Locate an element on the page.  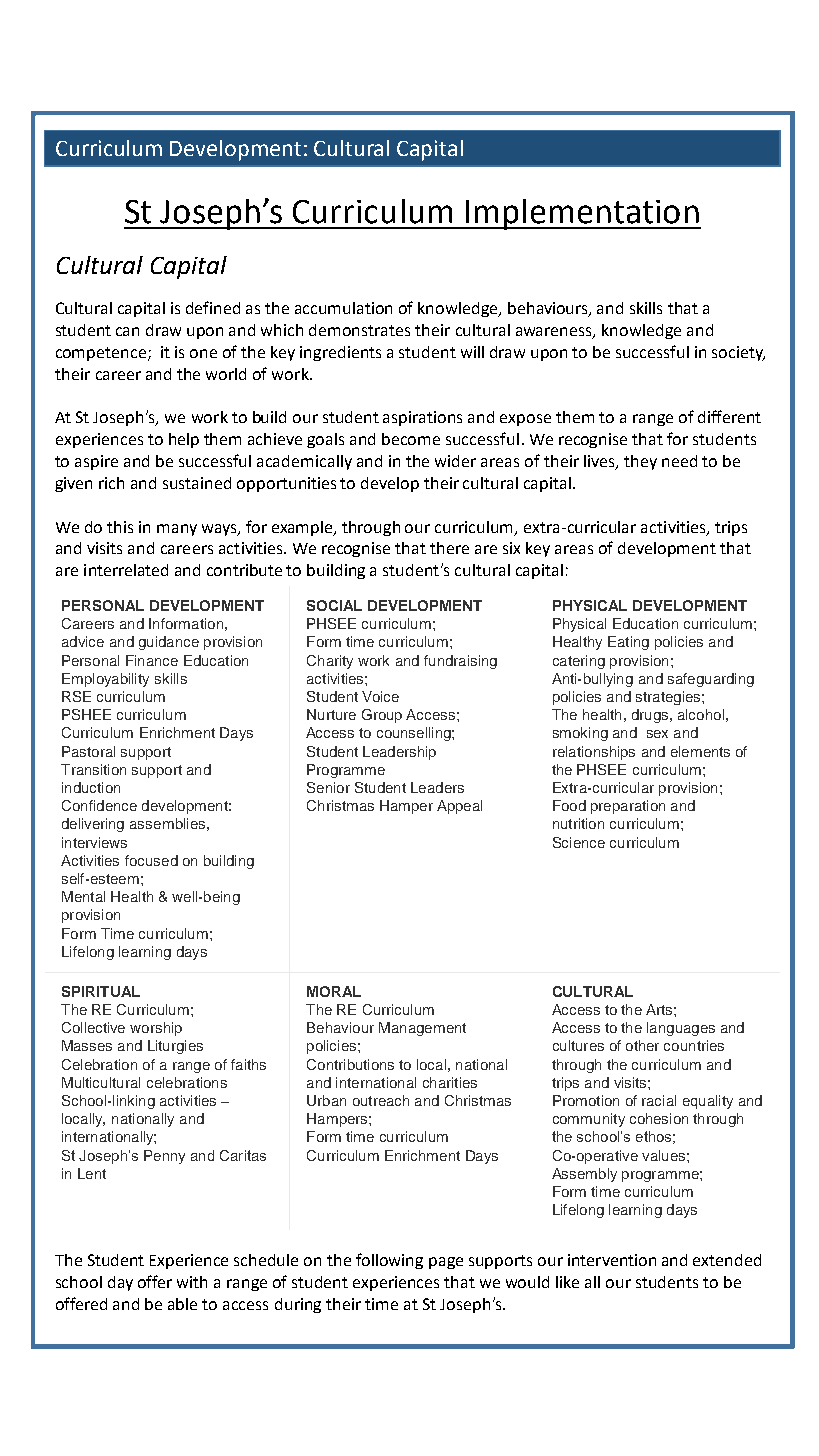
many is located at coordinates (177, 530).
